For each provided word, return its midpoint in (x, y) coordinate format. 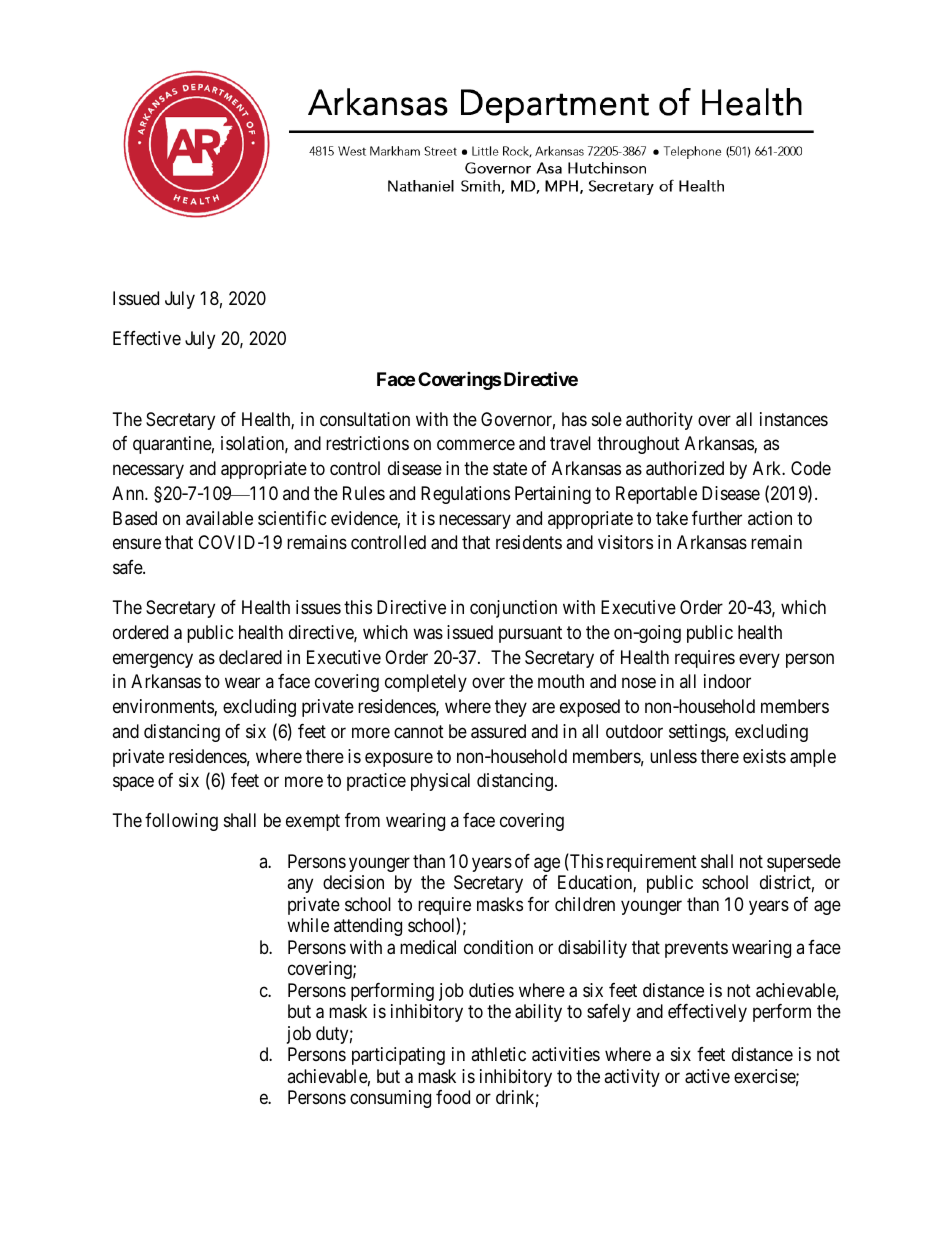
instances (794, 419)
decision (353, 882)
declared (250, 657)
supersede (804, 863)
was (428, 634)
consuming (390, 1099)
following (181, 822)
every (759, 660)
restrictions (367, 443)
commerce (476, 445)
